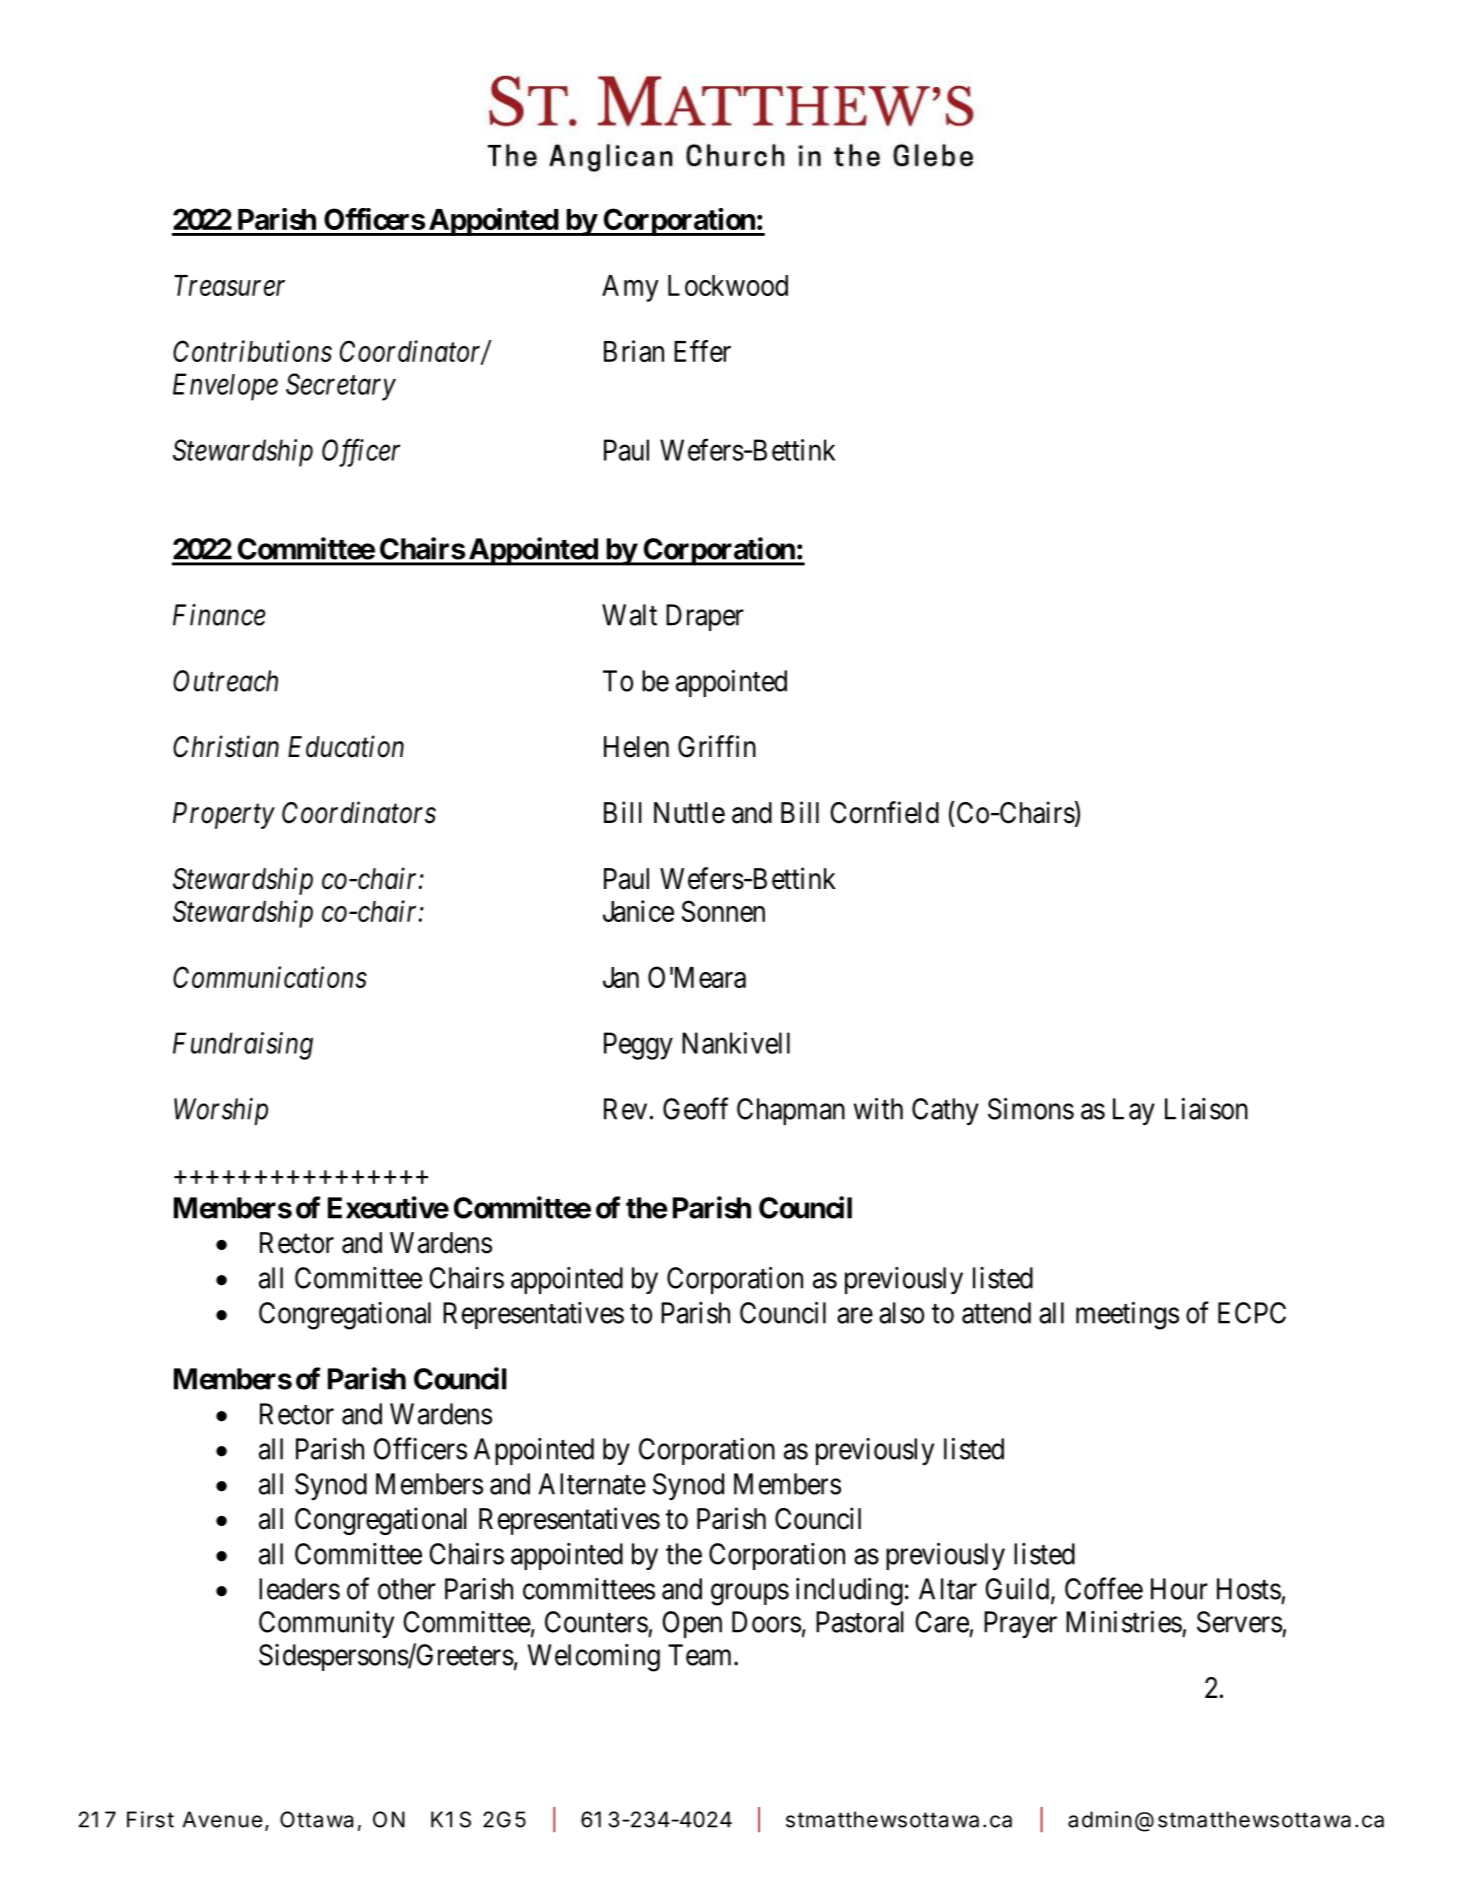  Describe the element at coordinates (221, 1111) in the document. I see `Worship` at that location.
